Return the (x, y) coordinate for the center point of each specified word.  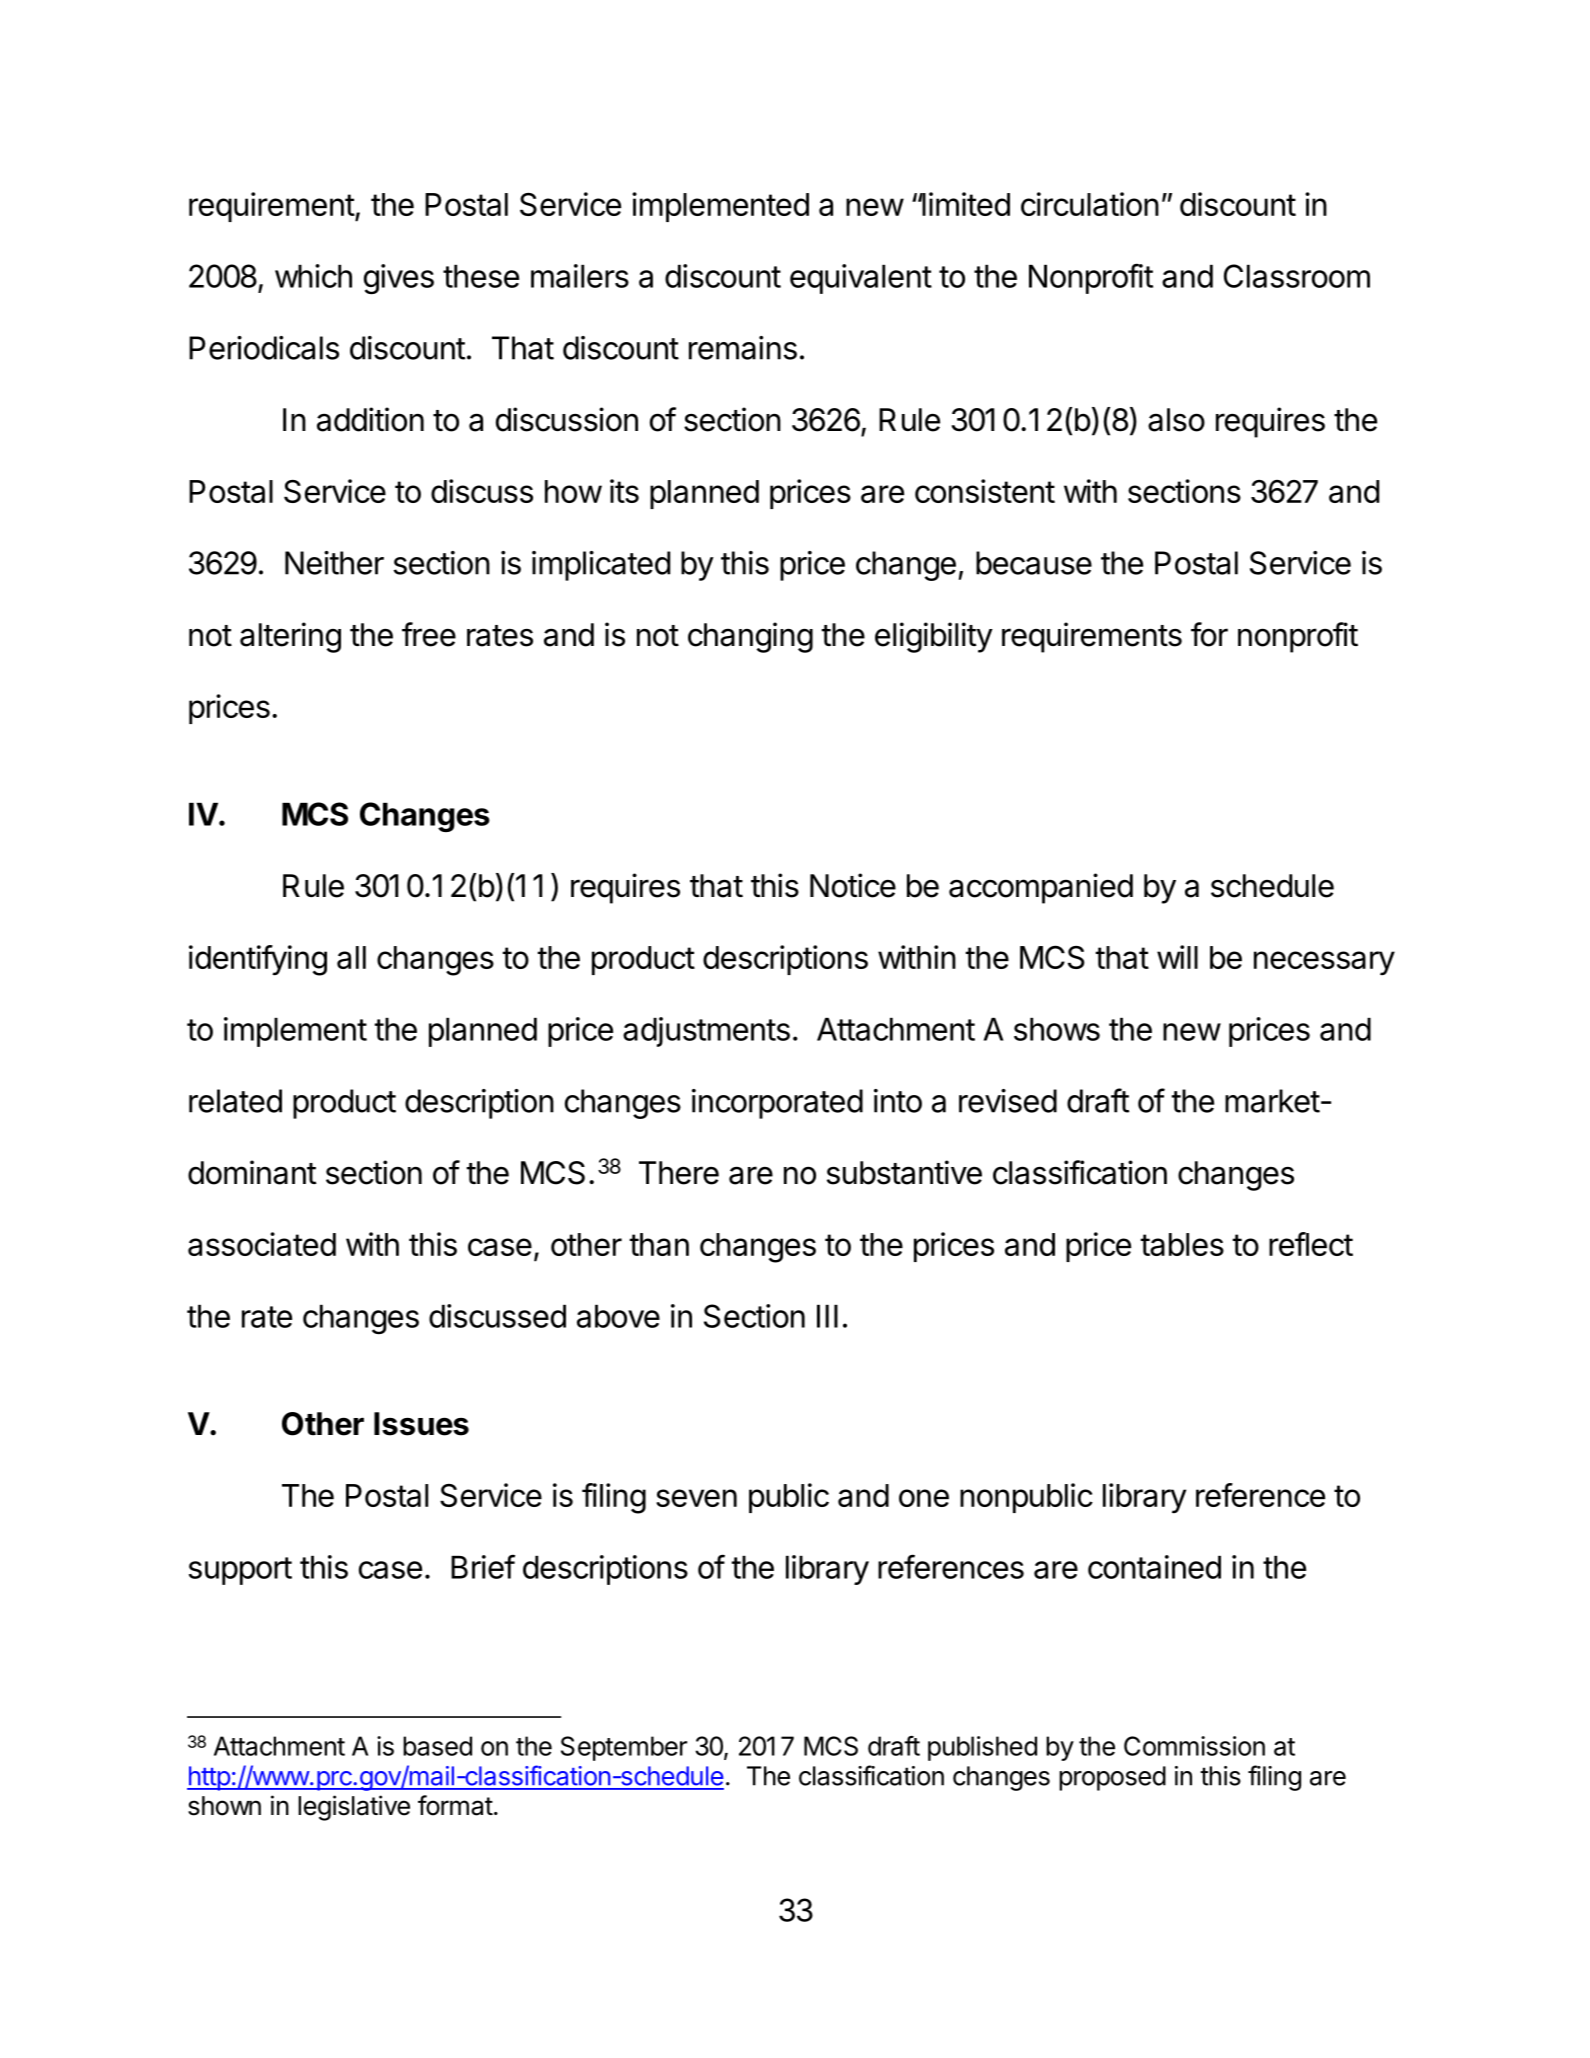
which (313, 276)
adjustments (706, 1032)
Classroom (1297, 276)
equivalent (861, 279)
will (1177, 957)
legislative (354, 1808)
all (351, 957)
